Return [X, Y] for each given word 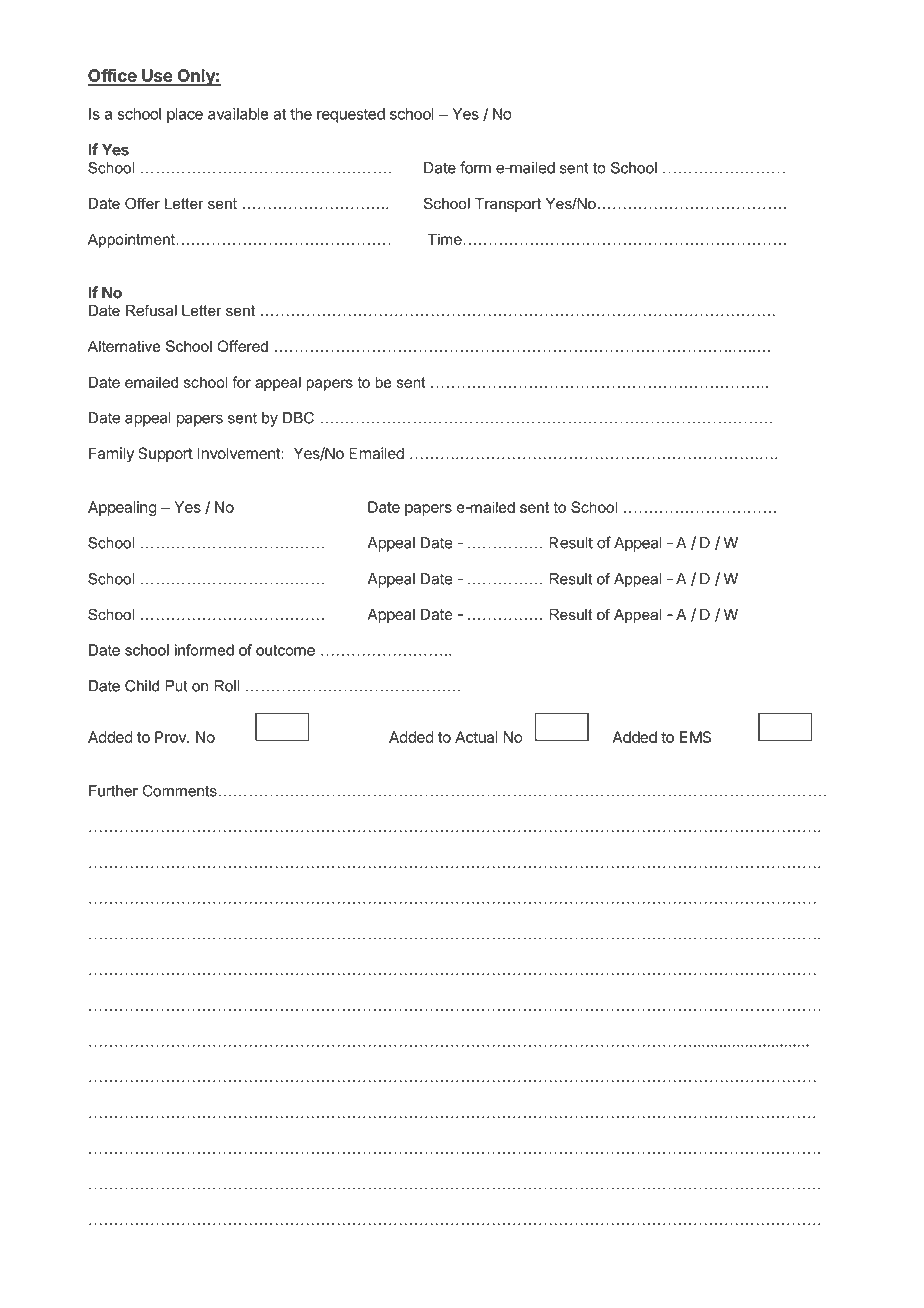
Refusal [151, 310]
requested [351, 115]
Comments [179, 791]
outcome [285, 650]
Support [165, 454]
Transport [508, 205]
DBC [298, 418]
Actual [476, 737]
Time [445, 239]
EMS [695, 737]
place [185, 115]
